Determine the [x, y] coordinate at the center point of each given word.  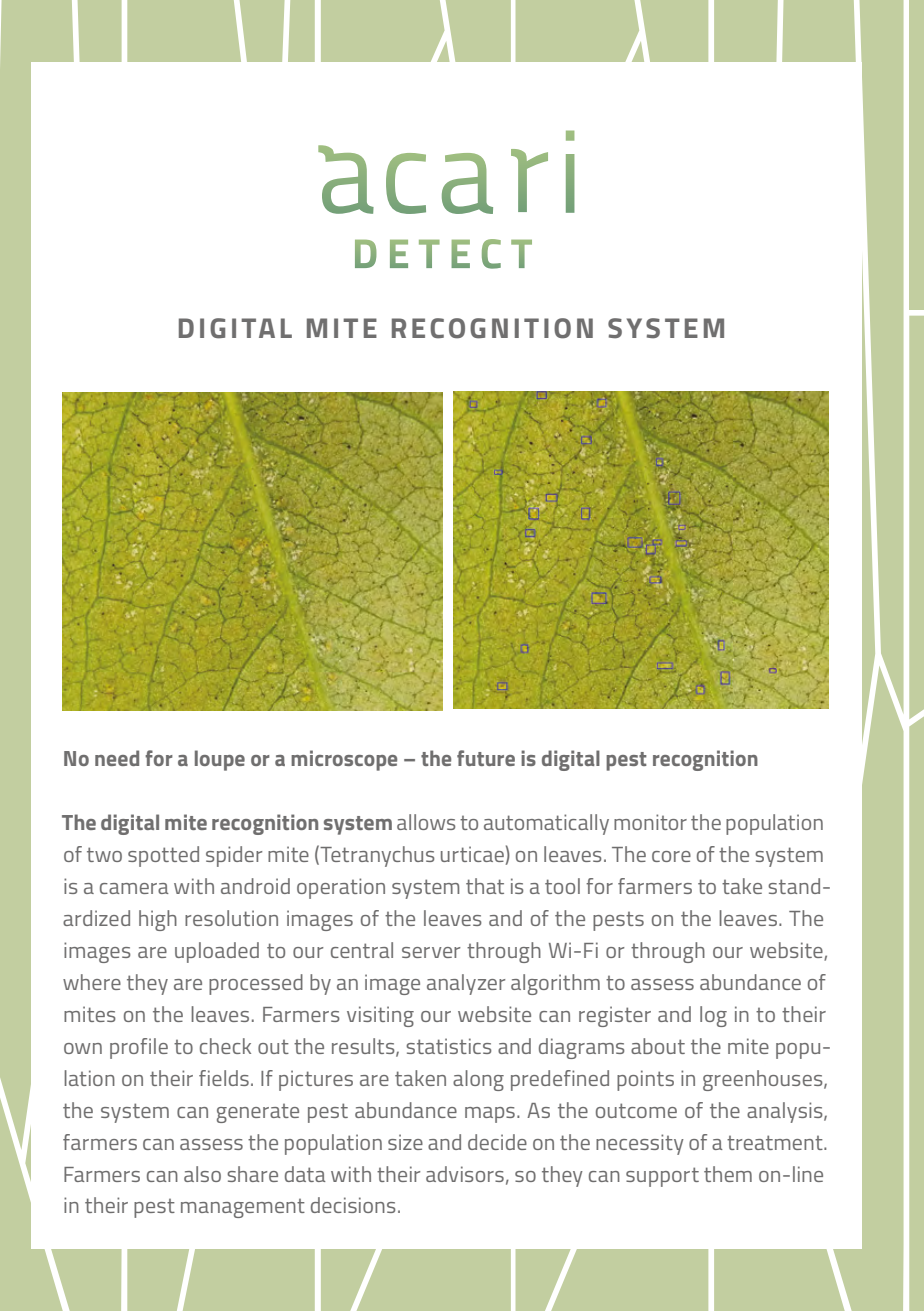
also [202, 1174]
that [485, 886]
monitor [650, 822]
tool [562, 886]
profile [139, 1048]
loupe [220, 760]
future [486, 758]
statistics [448, 1046]
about [658, 1046]
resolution [231, 918]
